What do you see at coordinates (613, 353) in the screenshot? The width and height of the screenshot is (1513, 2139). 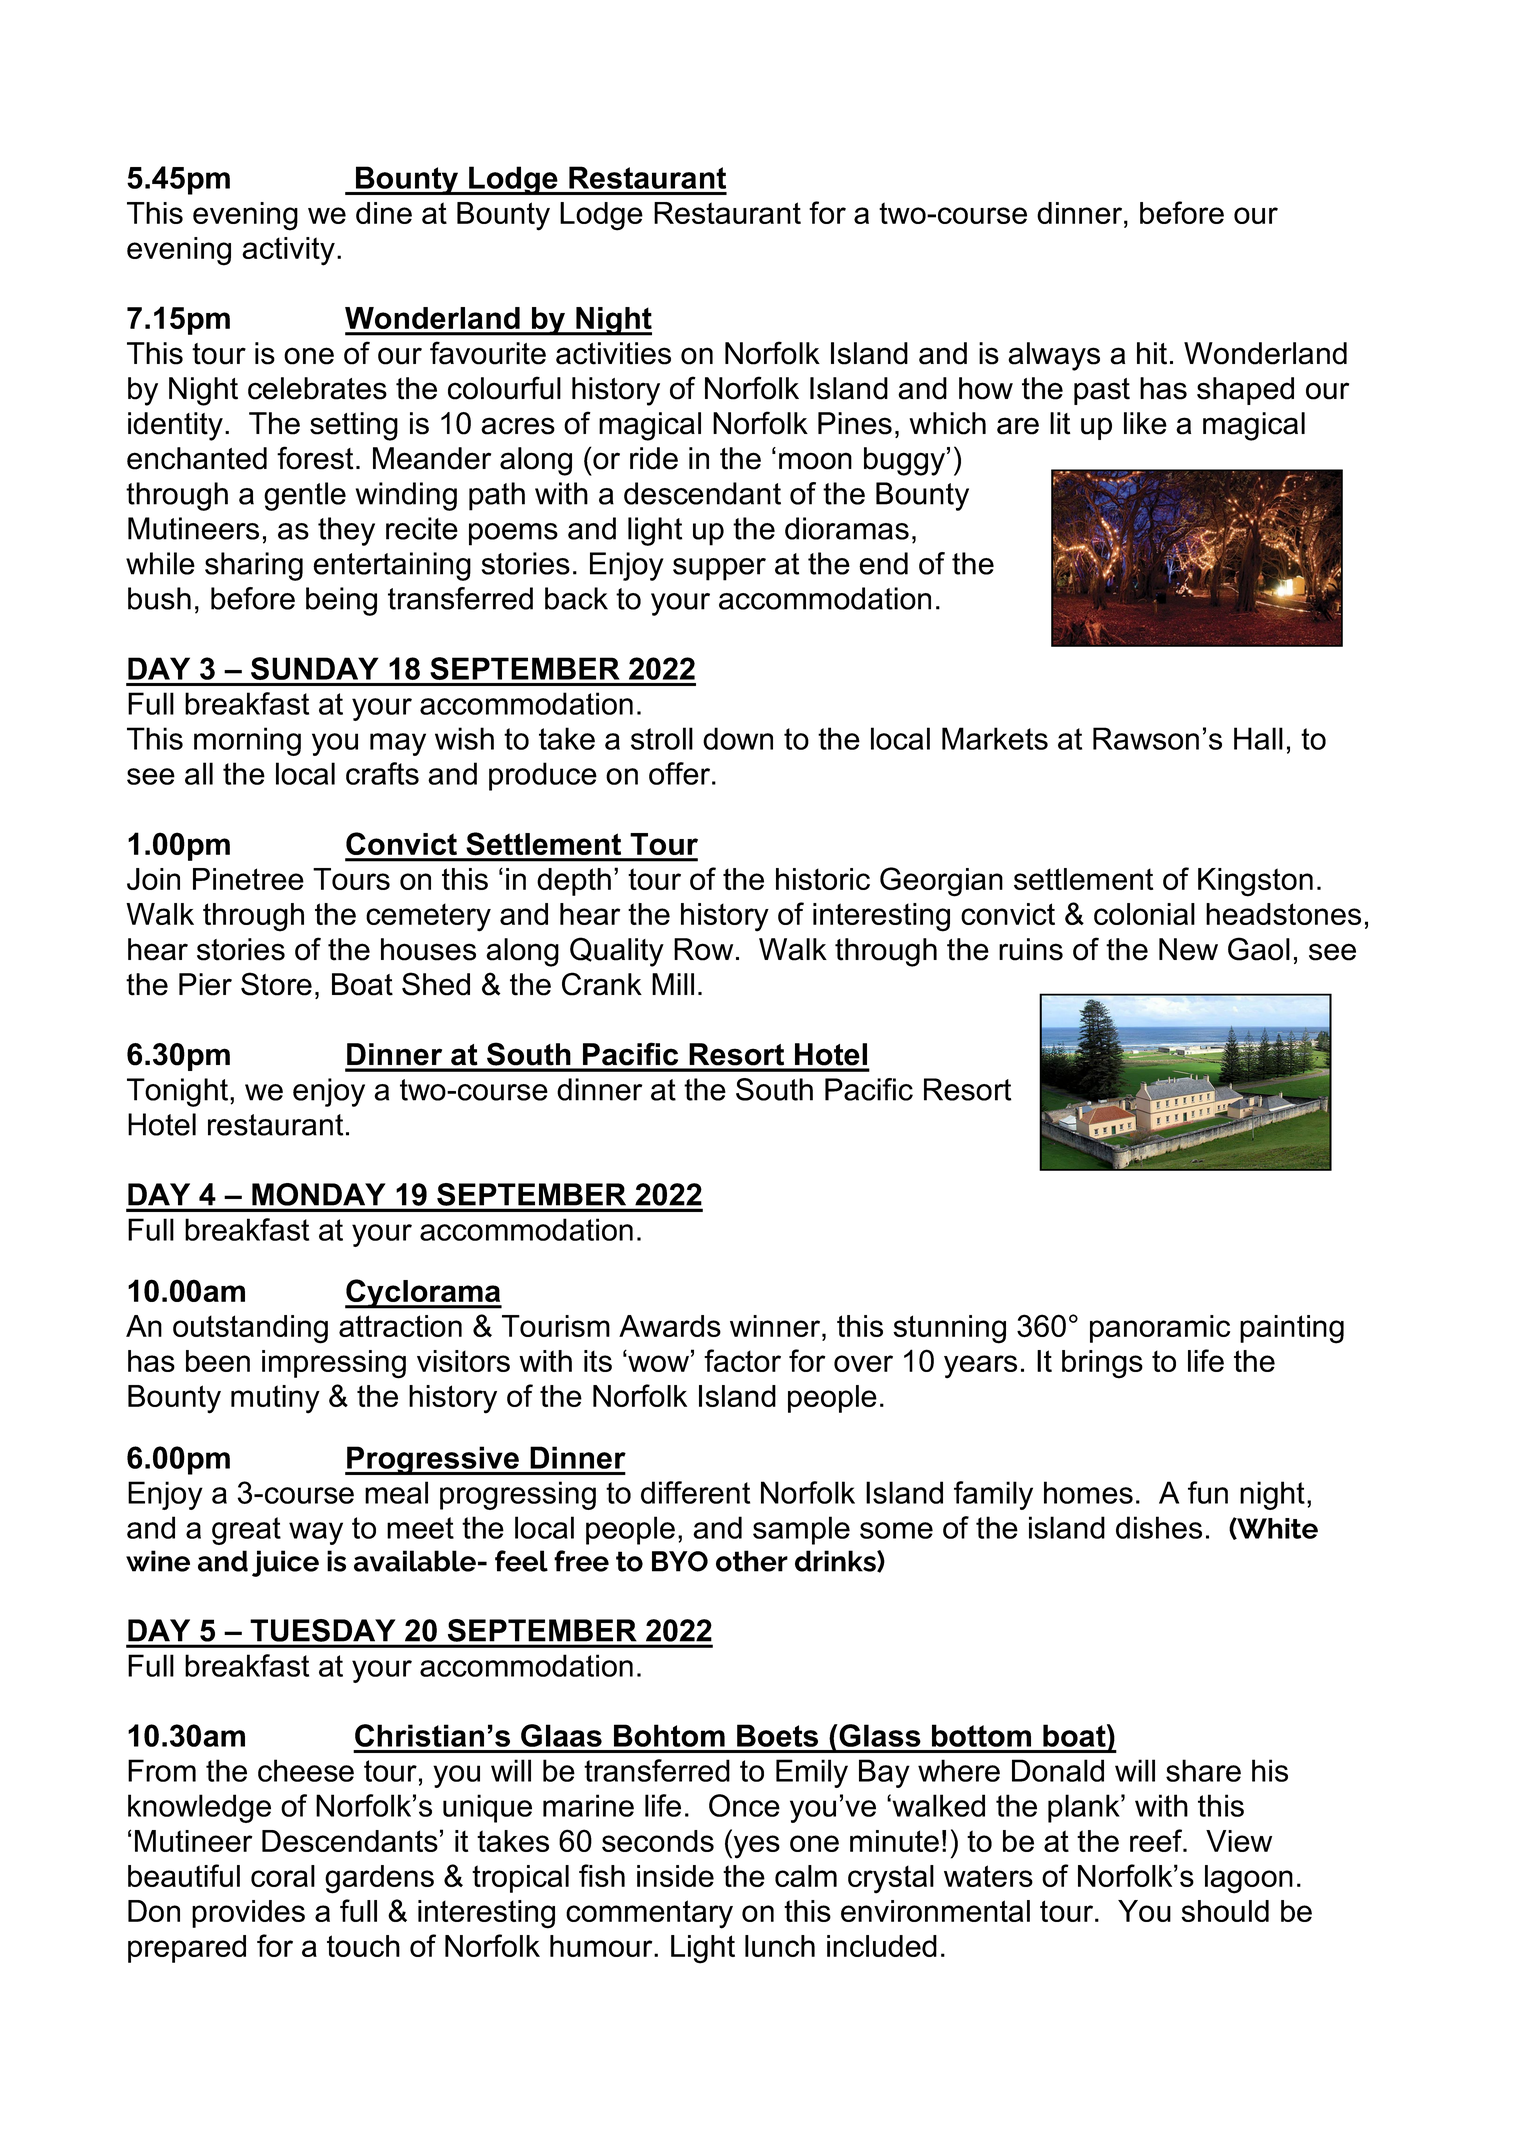 I see `activities` at bounding box center [613, 353].
